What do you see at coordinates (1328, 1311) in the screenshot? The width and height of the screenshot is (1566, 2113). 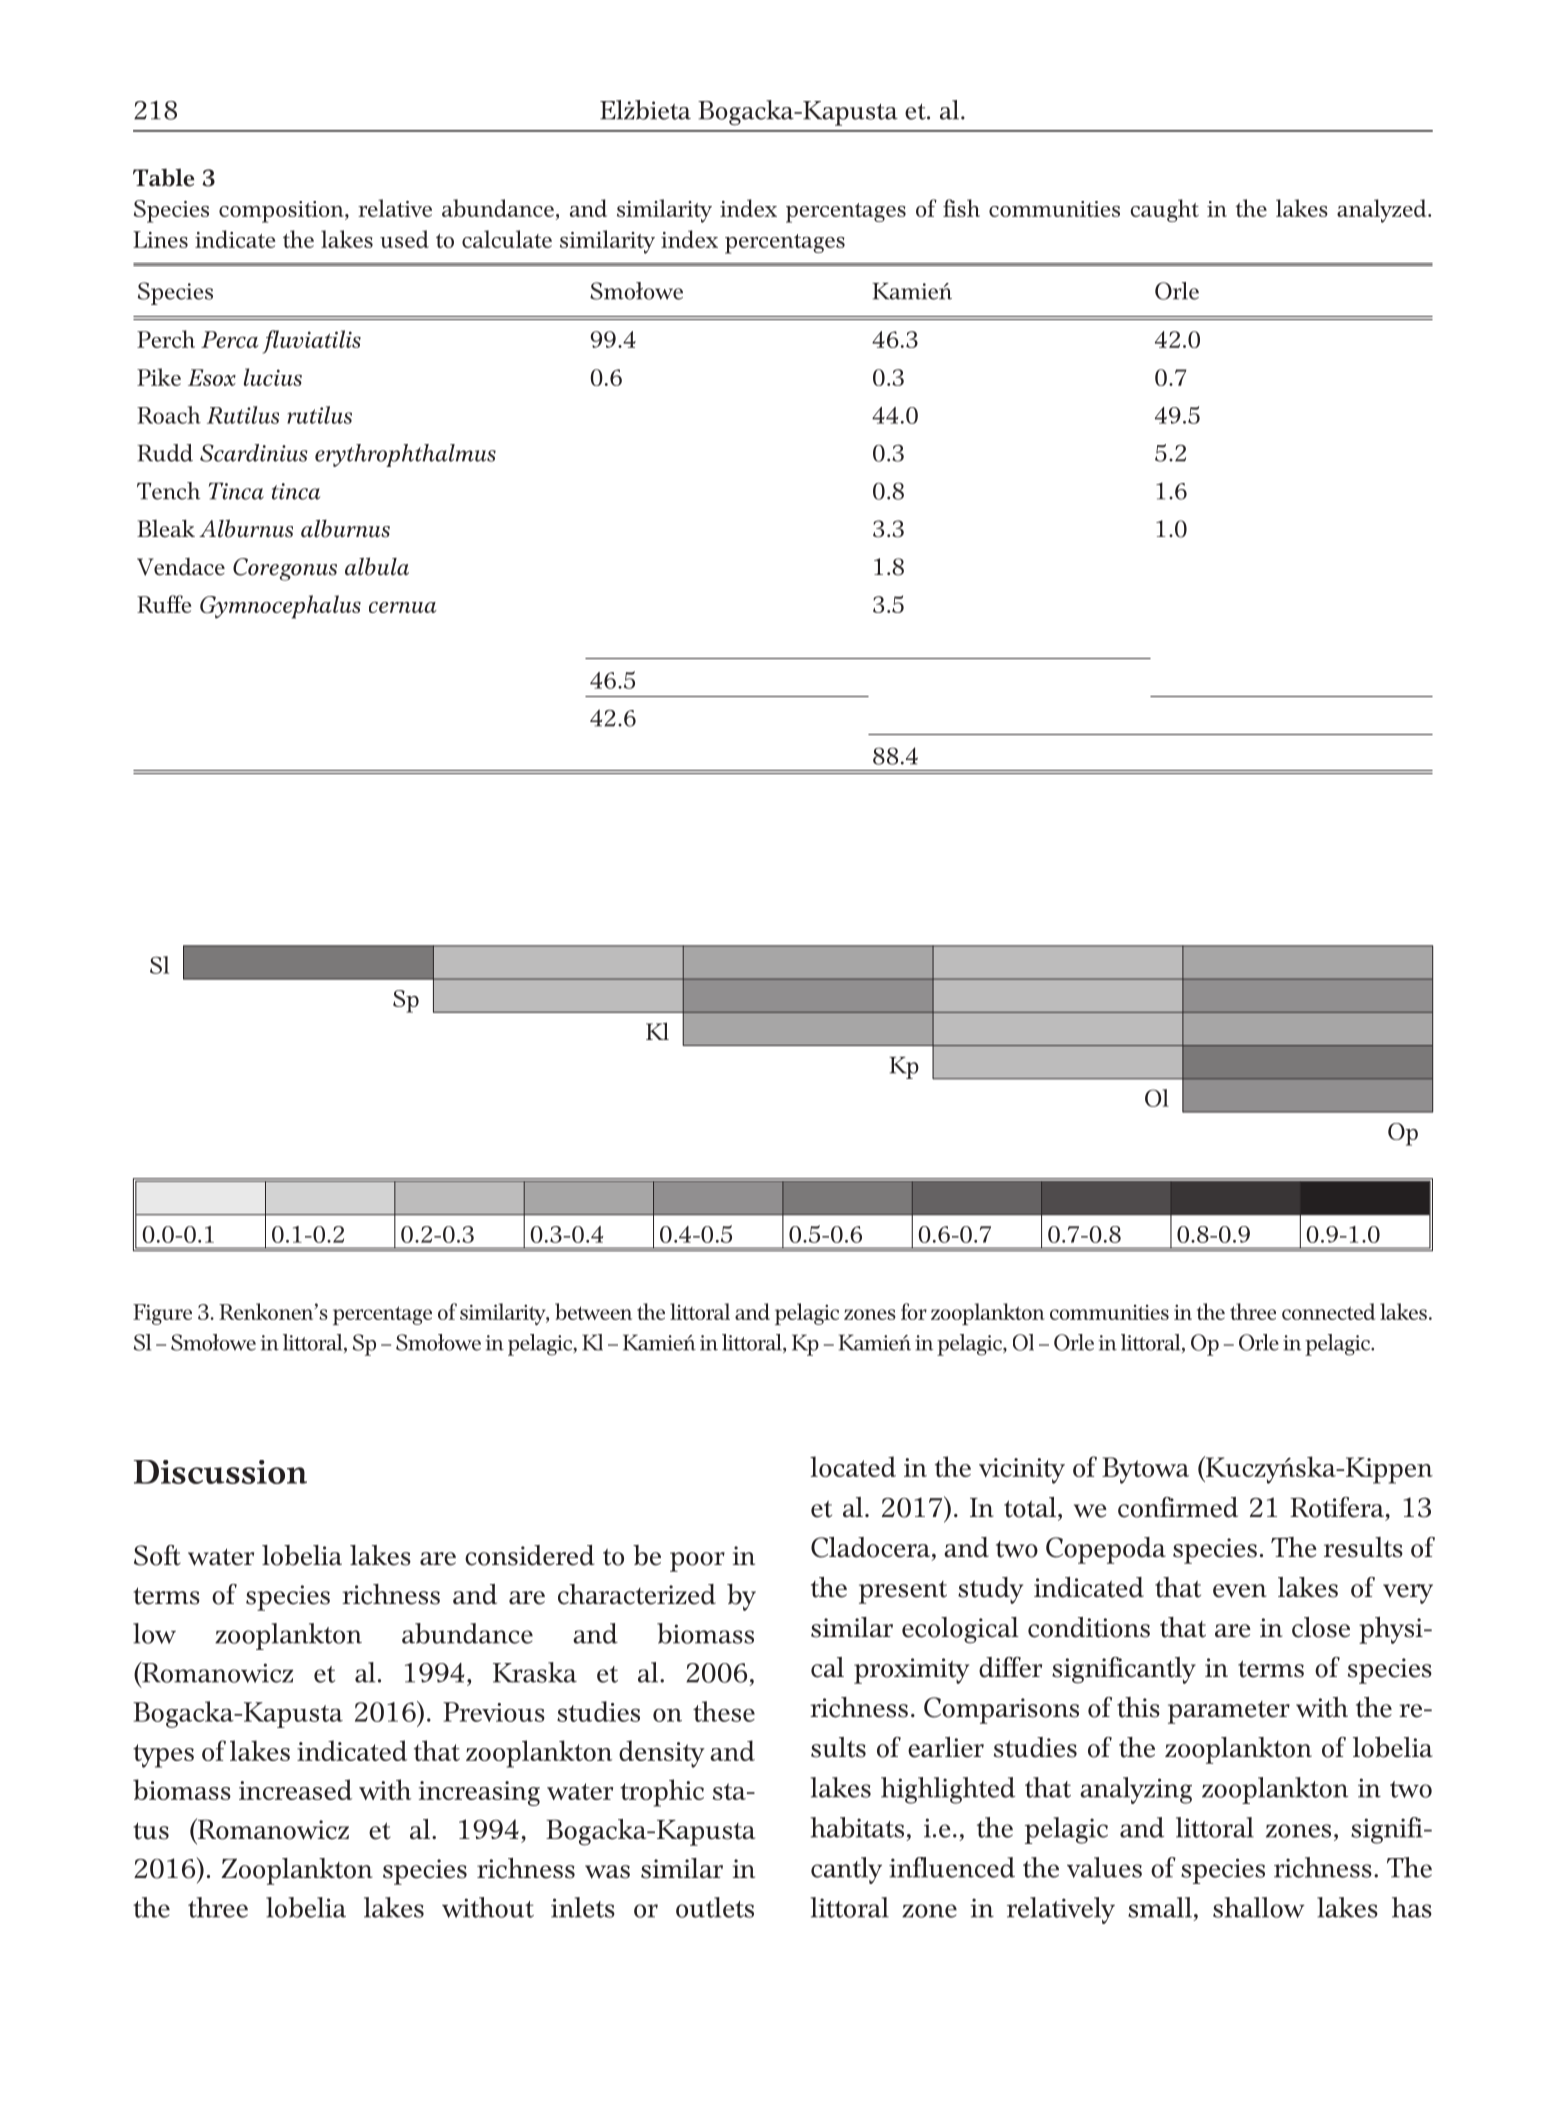 I see `connected` at bounding box center [1328, 1311].
